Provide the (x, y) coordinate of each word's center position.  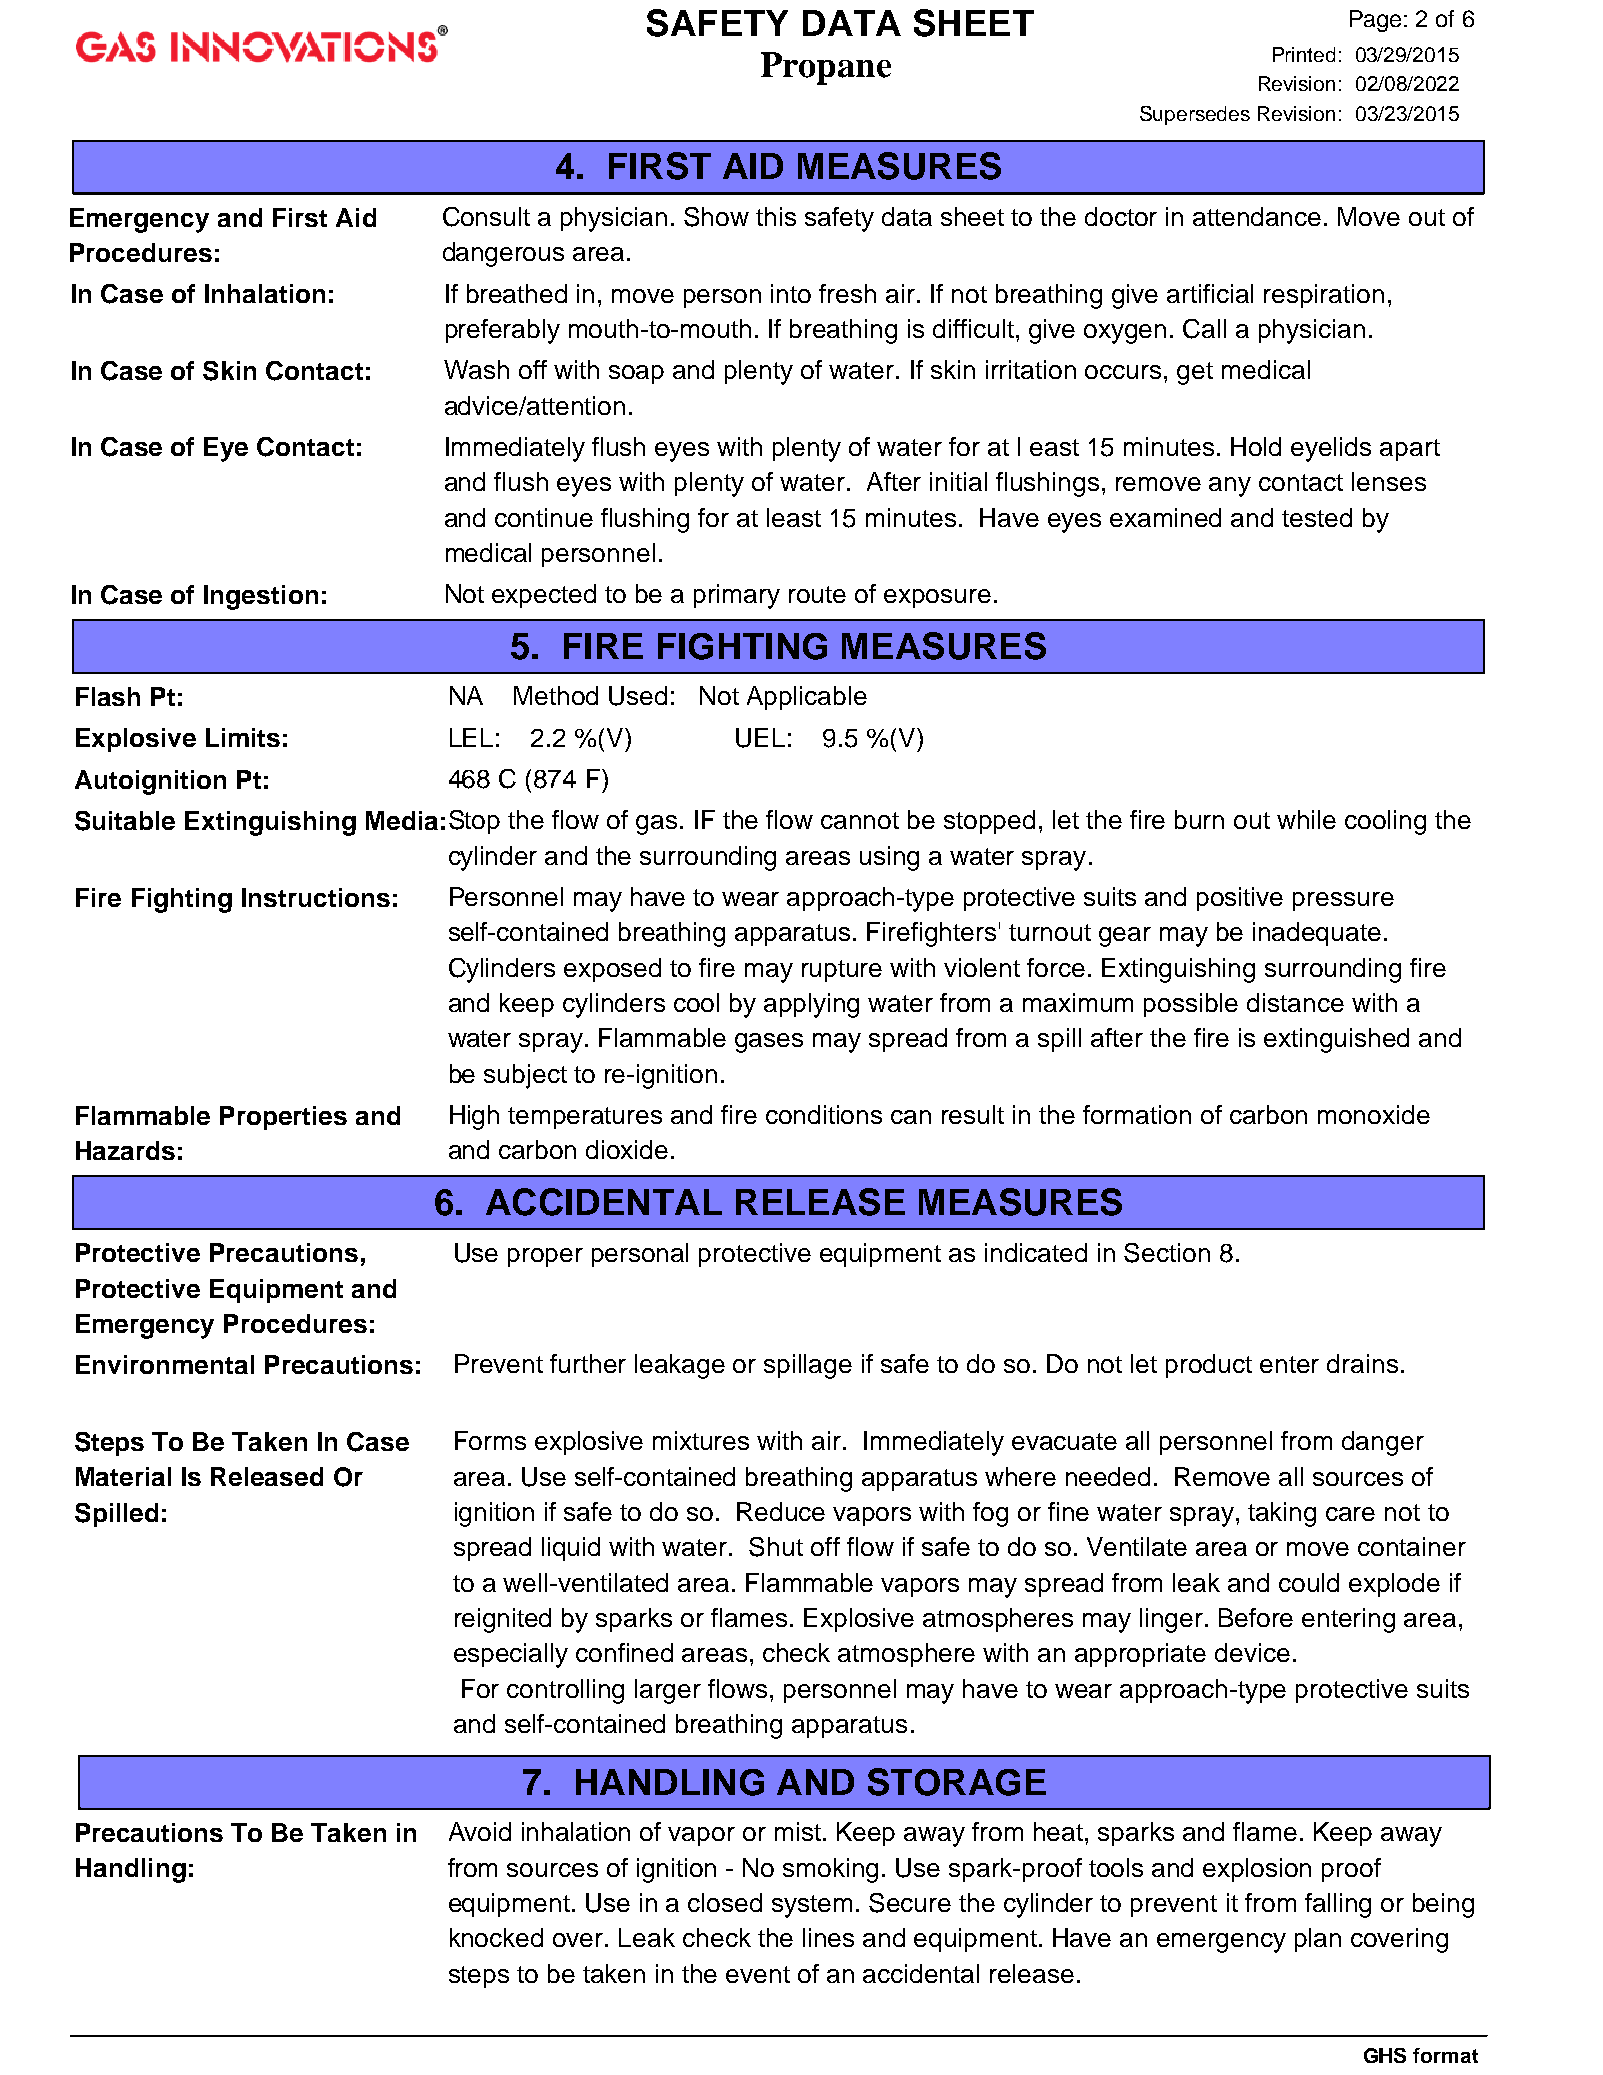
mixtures (701, 1440)
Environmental (165, 1364)
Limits (243, 737)
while (1306, 819)
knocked (496, 1937)
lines (828, 1937)
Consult (486, 217)
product (1209, 1366)
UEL (760, 738)
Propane (826, 68)
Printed (1304, 54)
